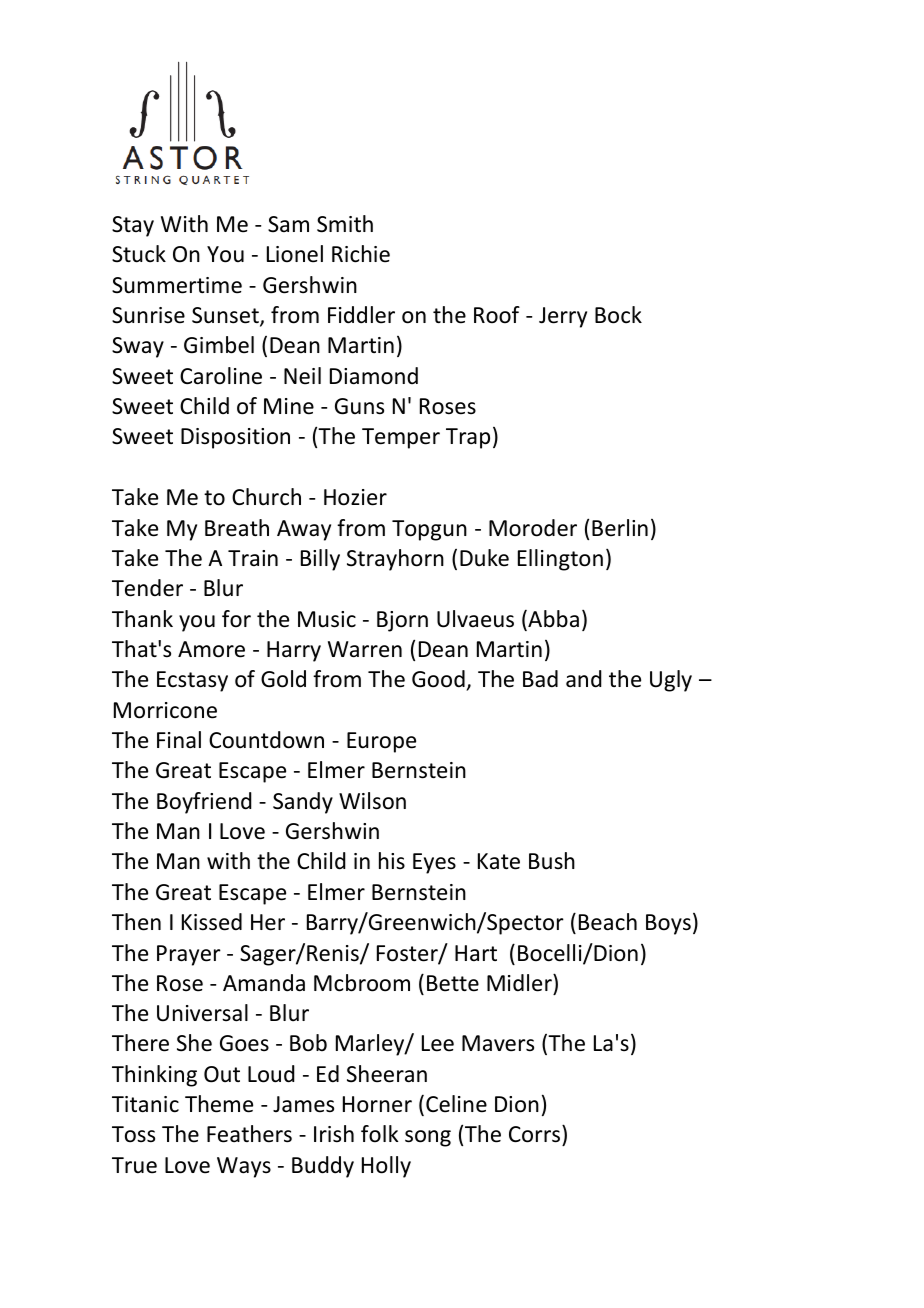  What do you see at coordinates (618, 315) in the screenshot?
I see `Bock` at bounding box center [618, 315].
